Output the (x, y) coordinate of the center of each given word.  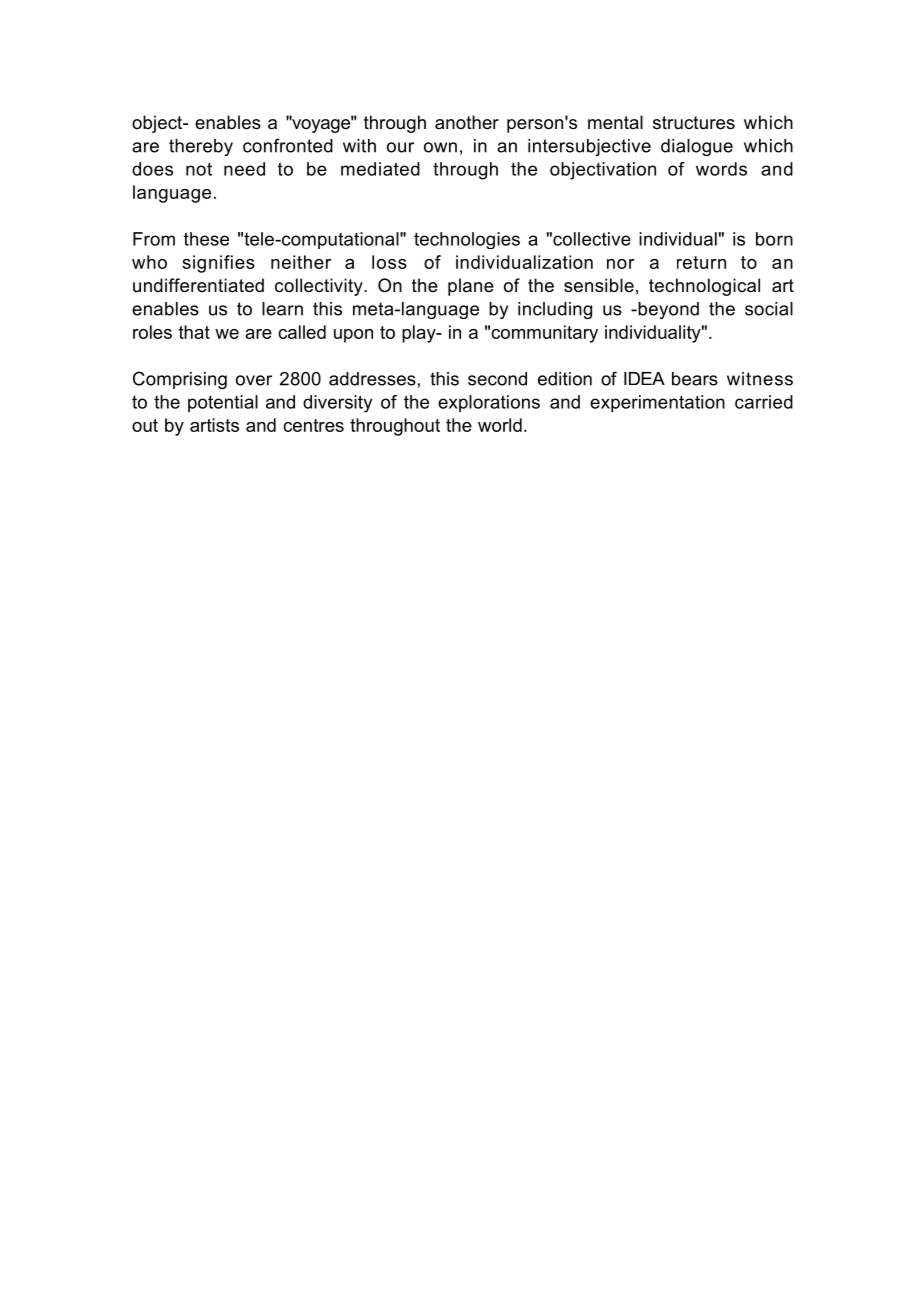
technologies (467, 240)
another (467, 122)
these (206, 239)
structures (694, 123)
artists (214, 425)
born (774, 239)
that (194, 332)
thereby (201, 147)
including (555, 310)
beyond (667, 310)
